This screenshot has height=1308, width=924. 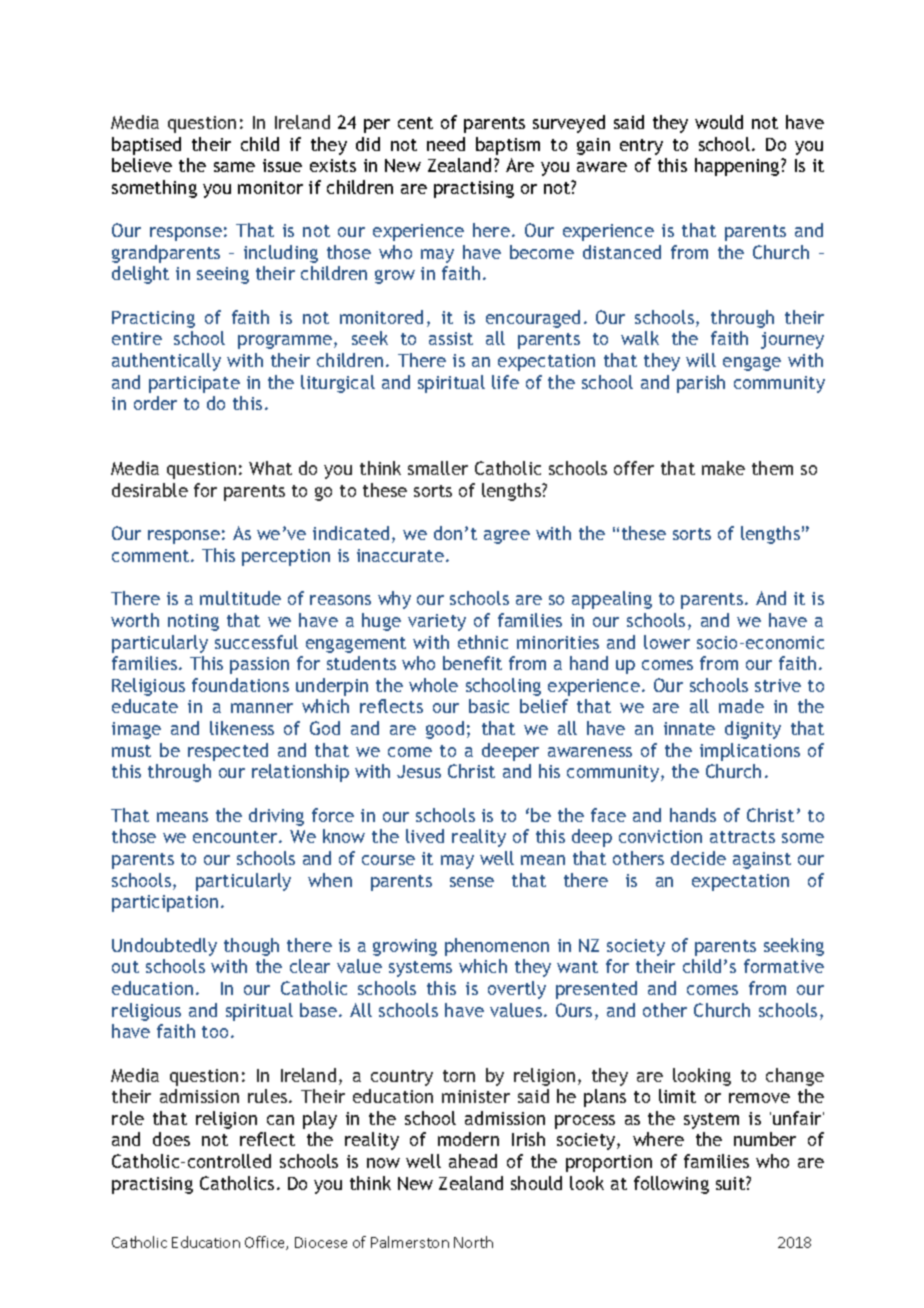 I want to click on following, so click(x=671, y=1185).
